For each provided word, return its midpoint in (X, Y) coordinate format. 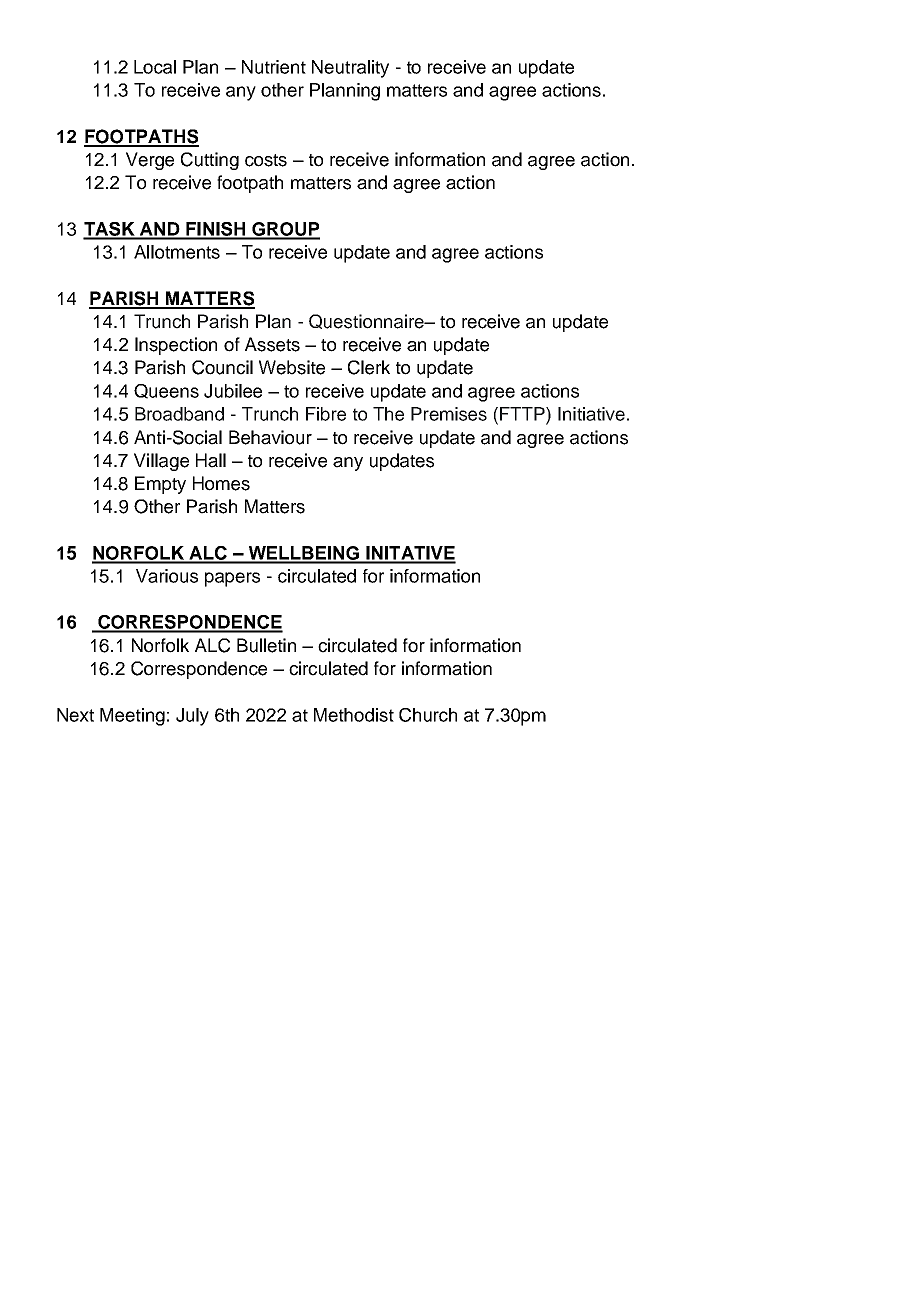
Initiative (591, 414)
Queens (166, 391)
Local (155, 67)
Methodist (354, 715)
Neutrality (350, 69)
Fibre (326, 414)
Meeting (132, 717)
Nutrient (274, 67)
